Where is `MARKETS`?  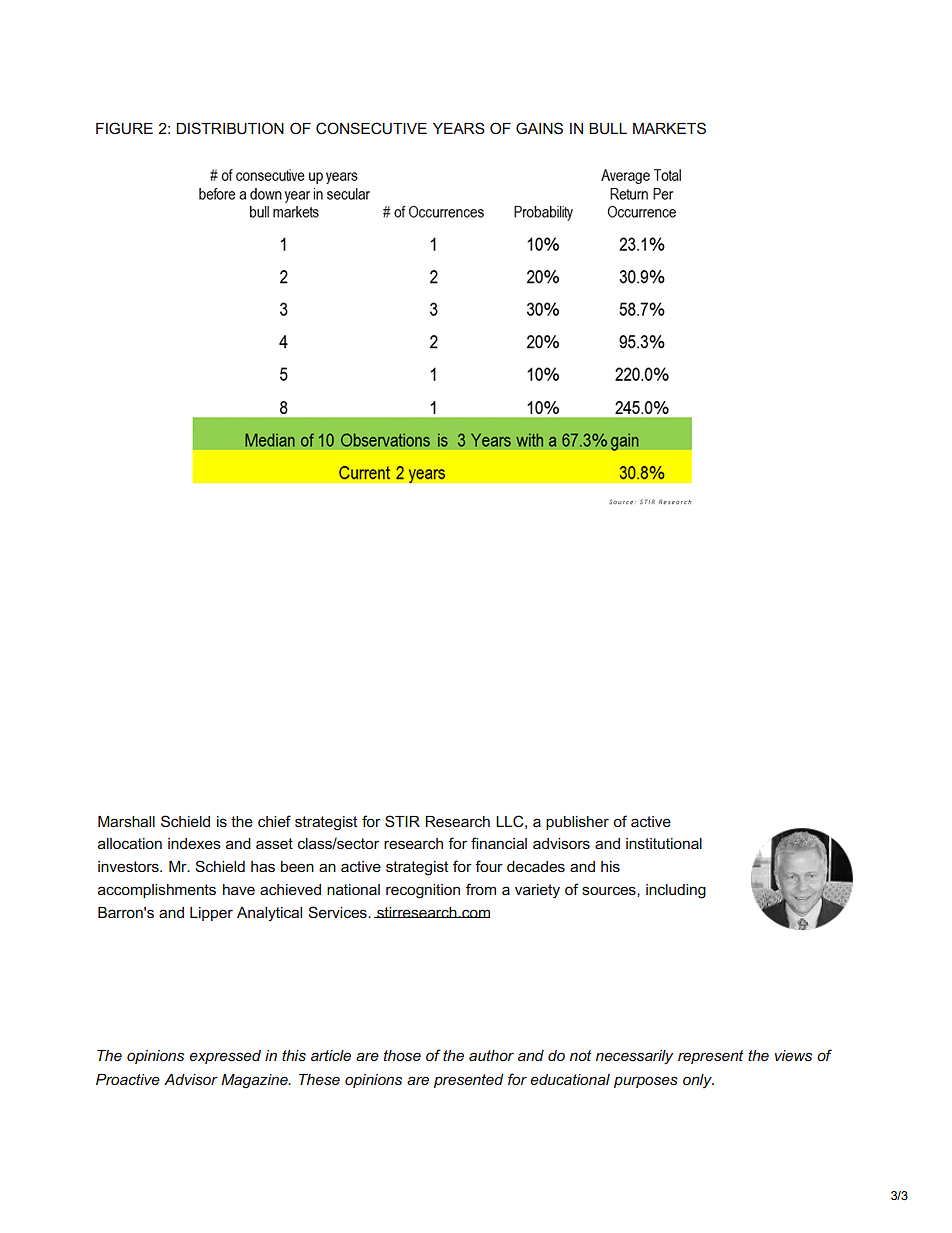 MARKETS is located at coordinates (669, 128).
